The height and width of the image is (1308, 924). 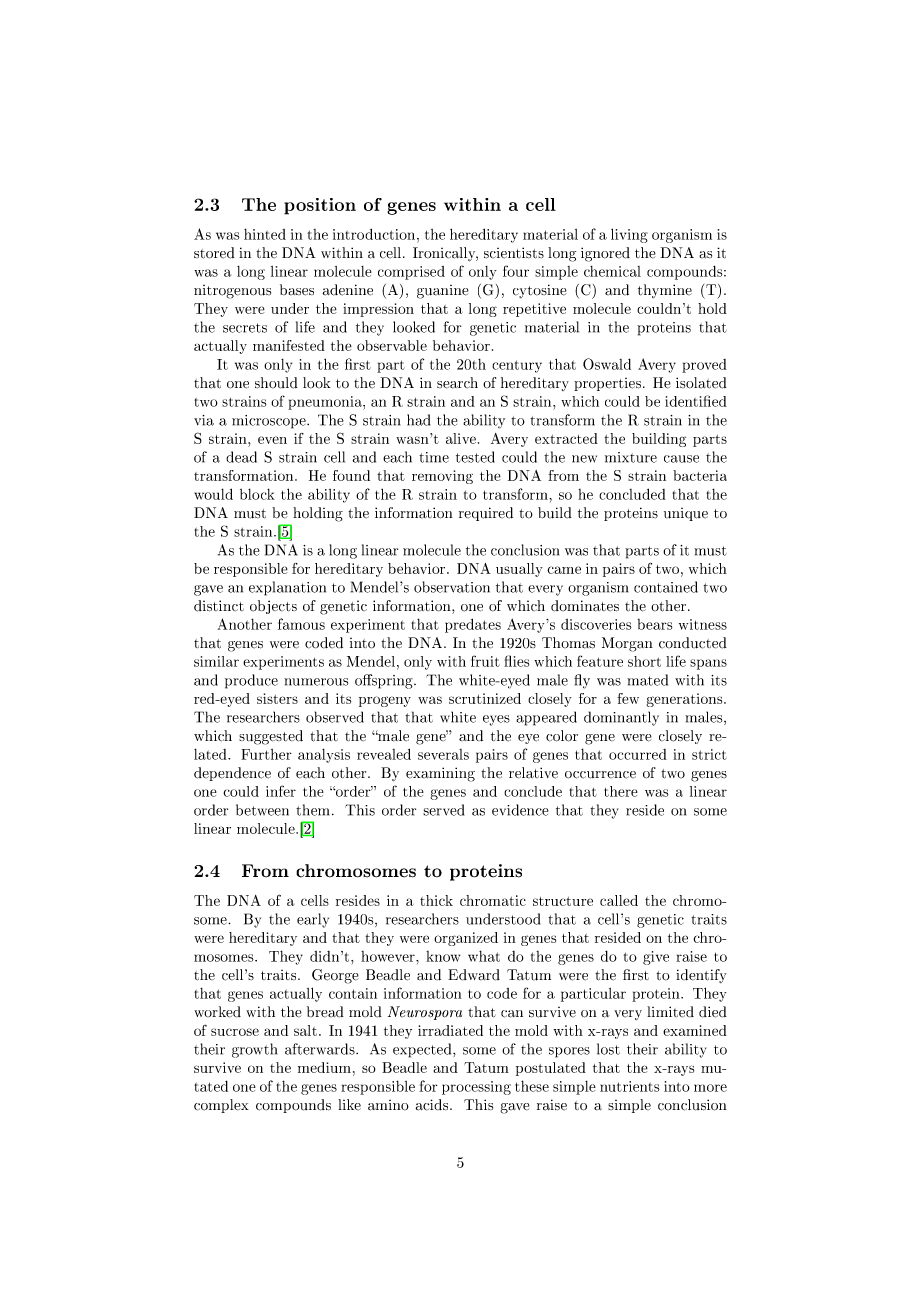 I want to click on observation, so click(x=452, y=587).
